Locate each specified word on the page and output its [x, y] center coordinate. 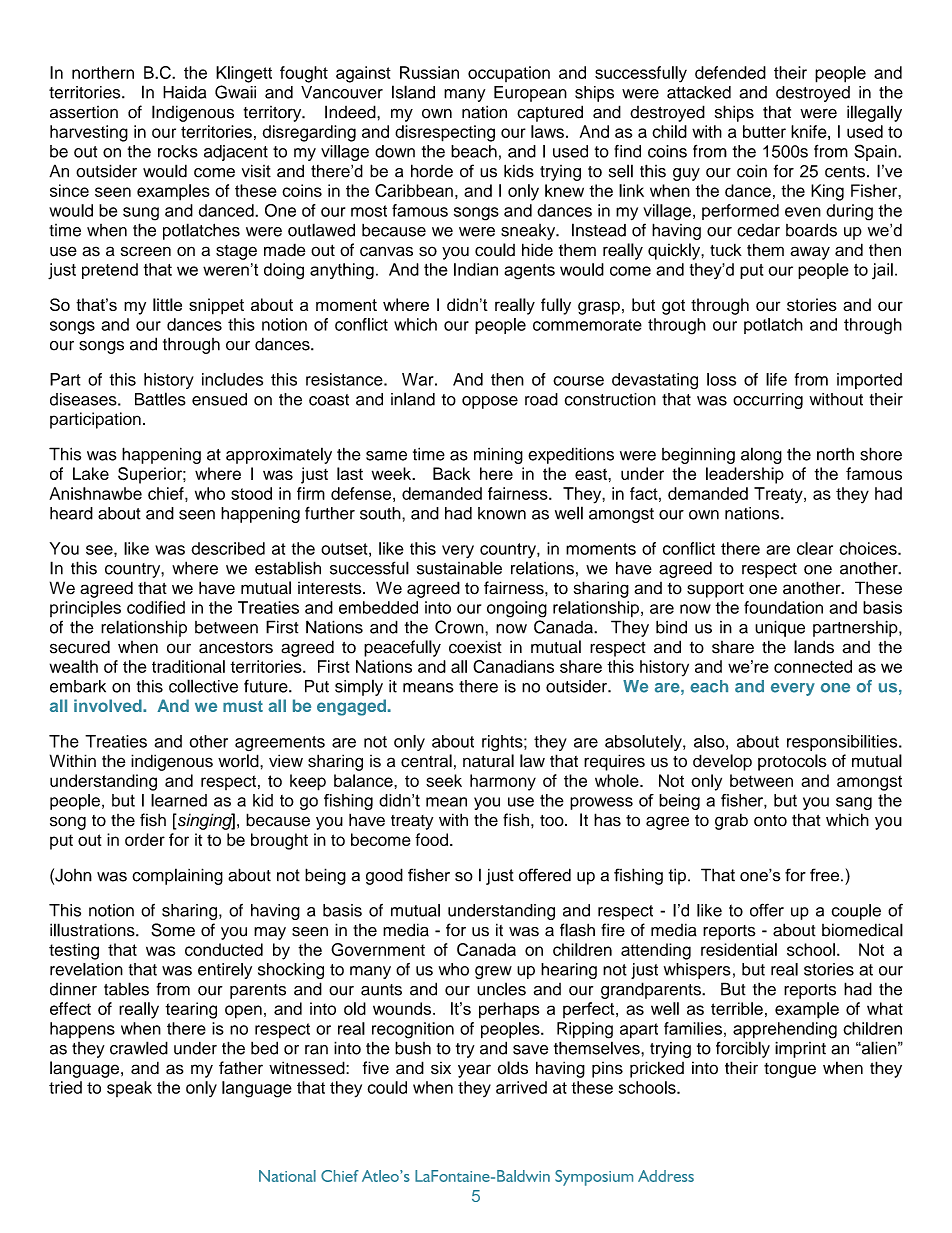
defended [730, 72]
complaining [177, 876]
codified [156, 607]
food [431, 839]
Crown [460, 627]
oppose [490, 402]
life [776, 379]
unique [780, 628]
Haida [184, 92]
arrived [521, 1087]
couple [856, 912]
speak [129, 1089]
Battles [160, 399]
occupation [509, 74]
